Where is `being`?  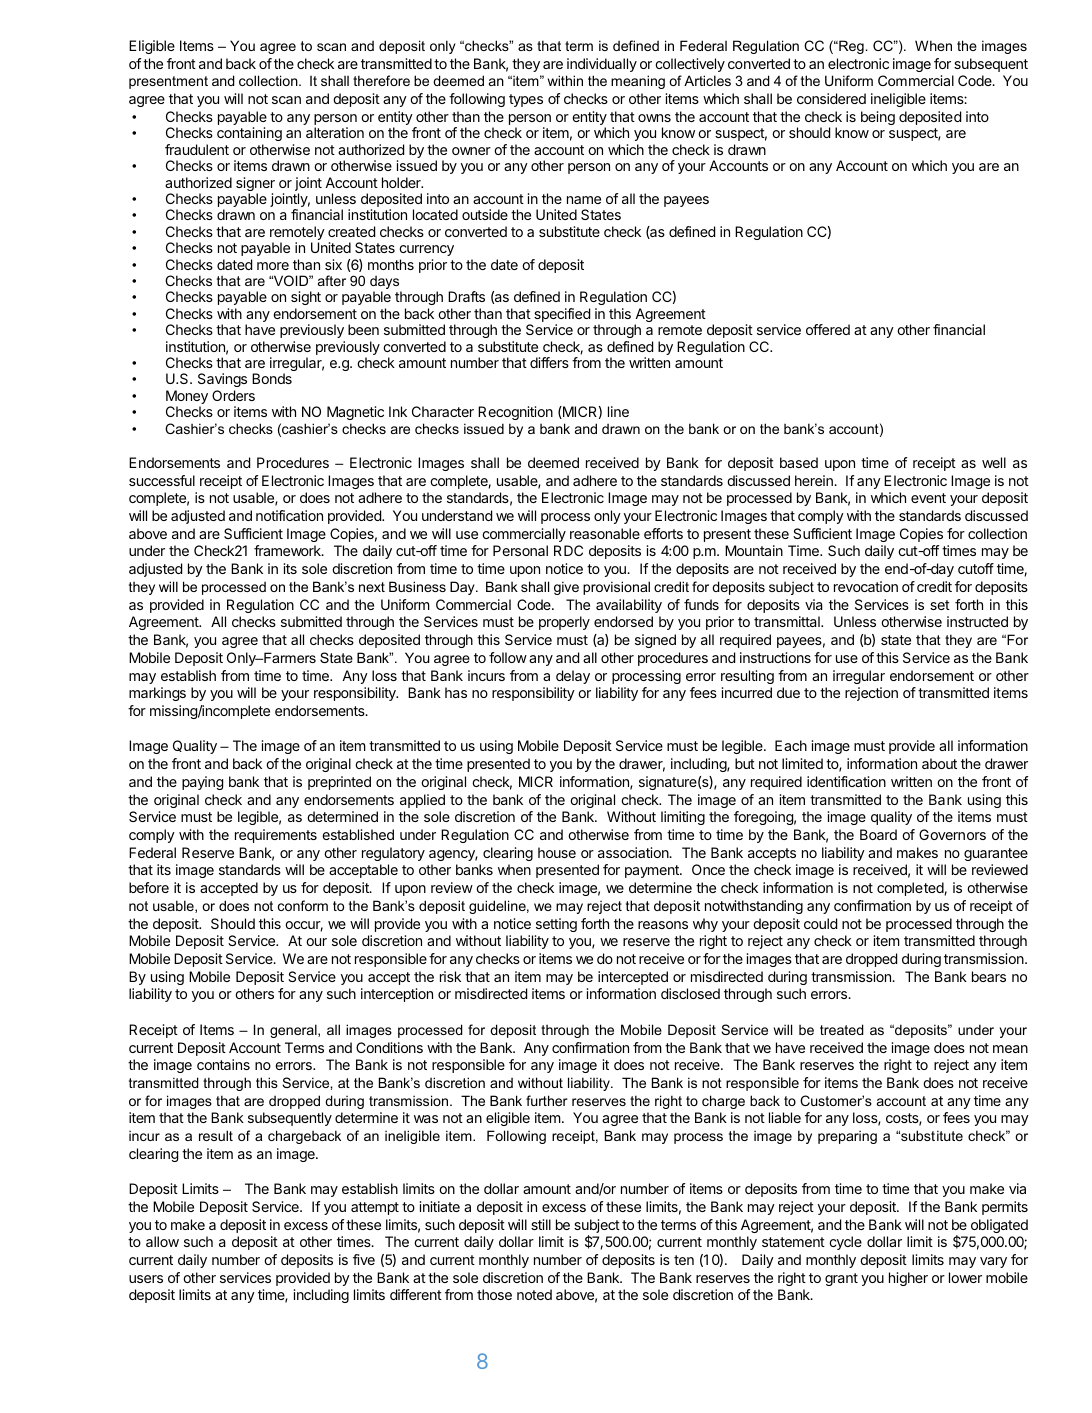 being is located at coordinates (878, 118).
